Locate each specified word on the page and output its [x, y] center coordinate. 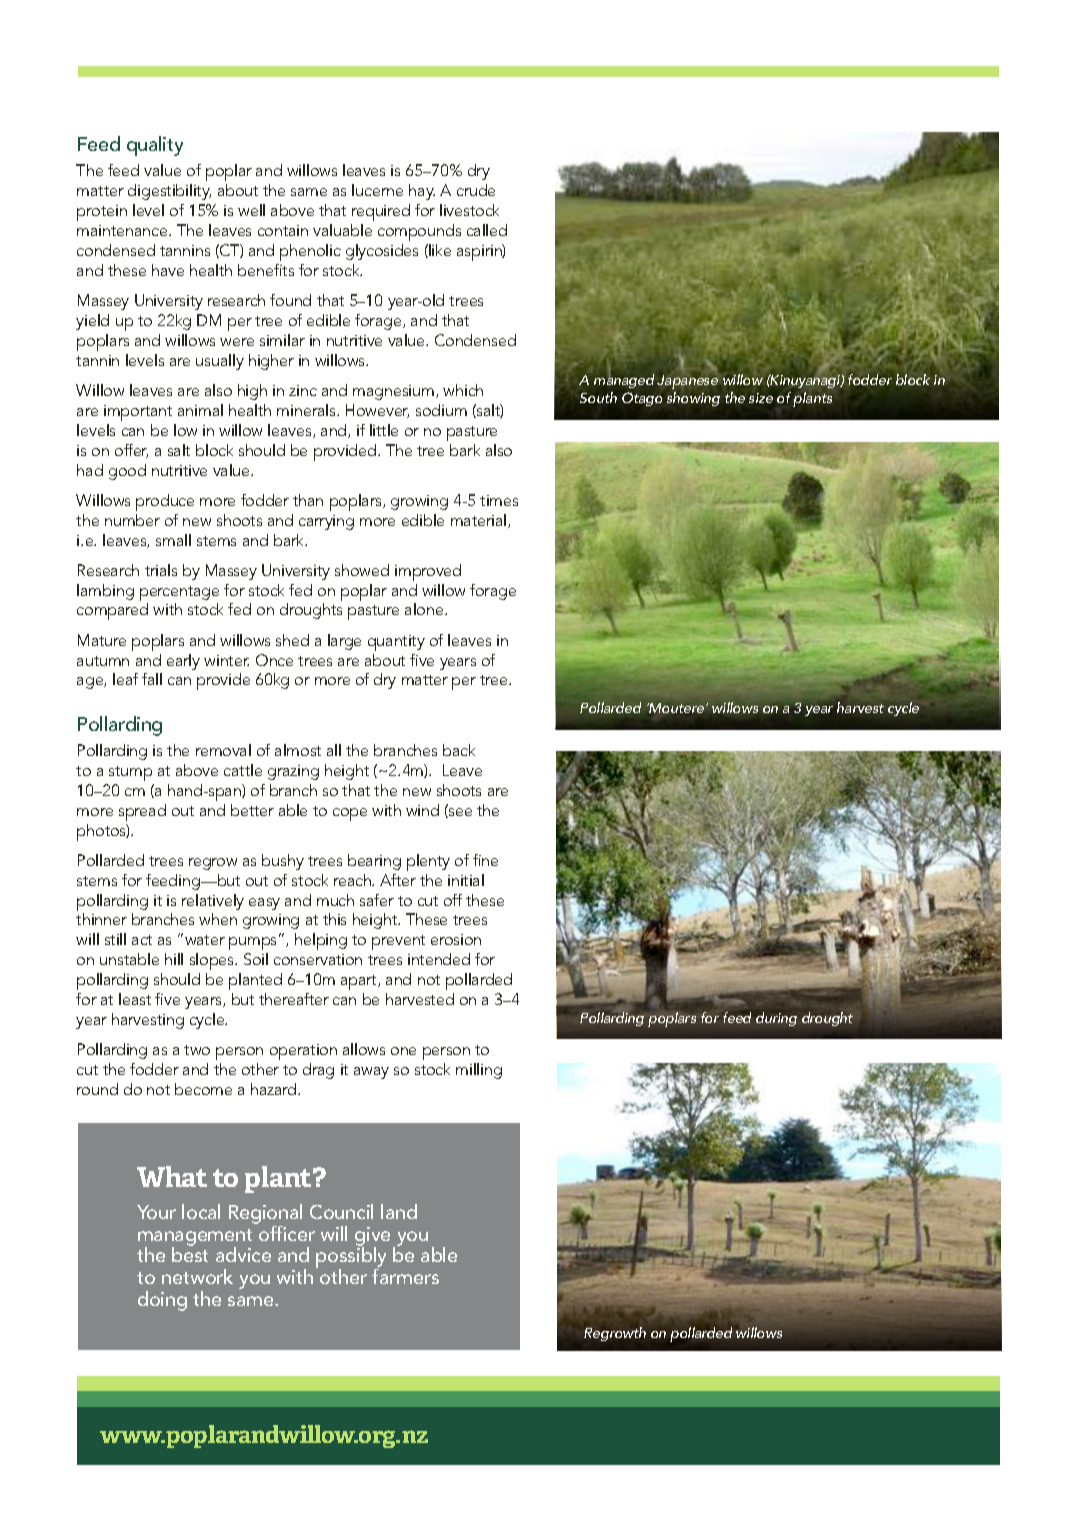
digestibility [169, 192]
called [487, 230]
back [459, 750]
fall [152, 679]
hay [422, 192]
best [190, 1253]
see [459, 813]
